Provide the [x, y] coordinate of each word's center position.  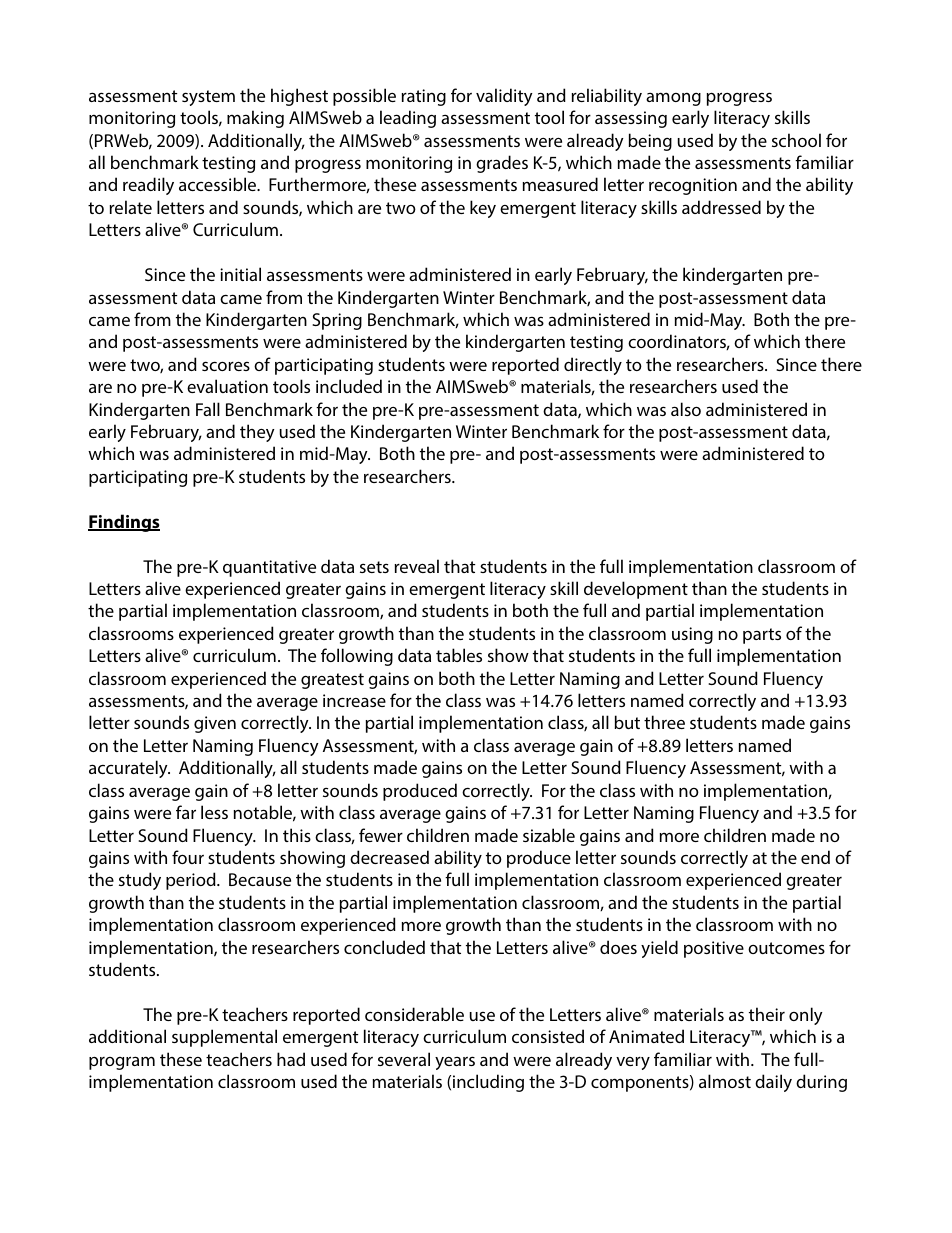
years [455, 1063]
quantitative [269, 568]
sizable [549, 835]
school [796, 140]
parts [762, 636]
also [686, 409]
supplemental [224, 1038]
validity [504, 97]
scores [226, 366]
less [214, 812]
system [208, 98]
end [815, 857]
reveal [416, 566]
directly [593, 366]
